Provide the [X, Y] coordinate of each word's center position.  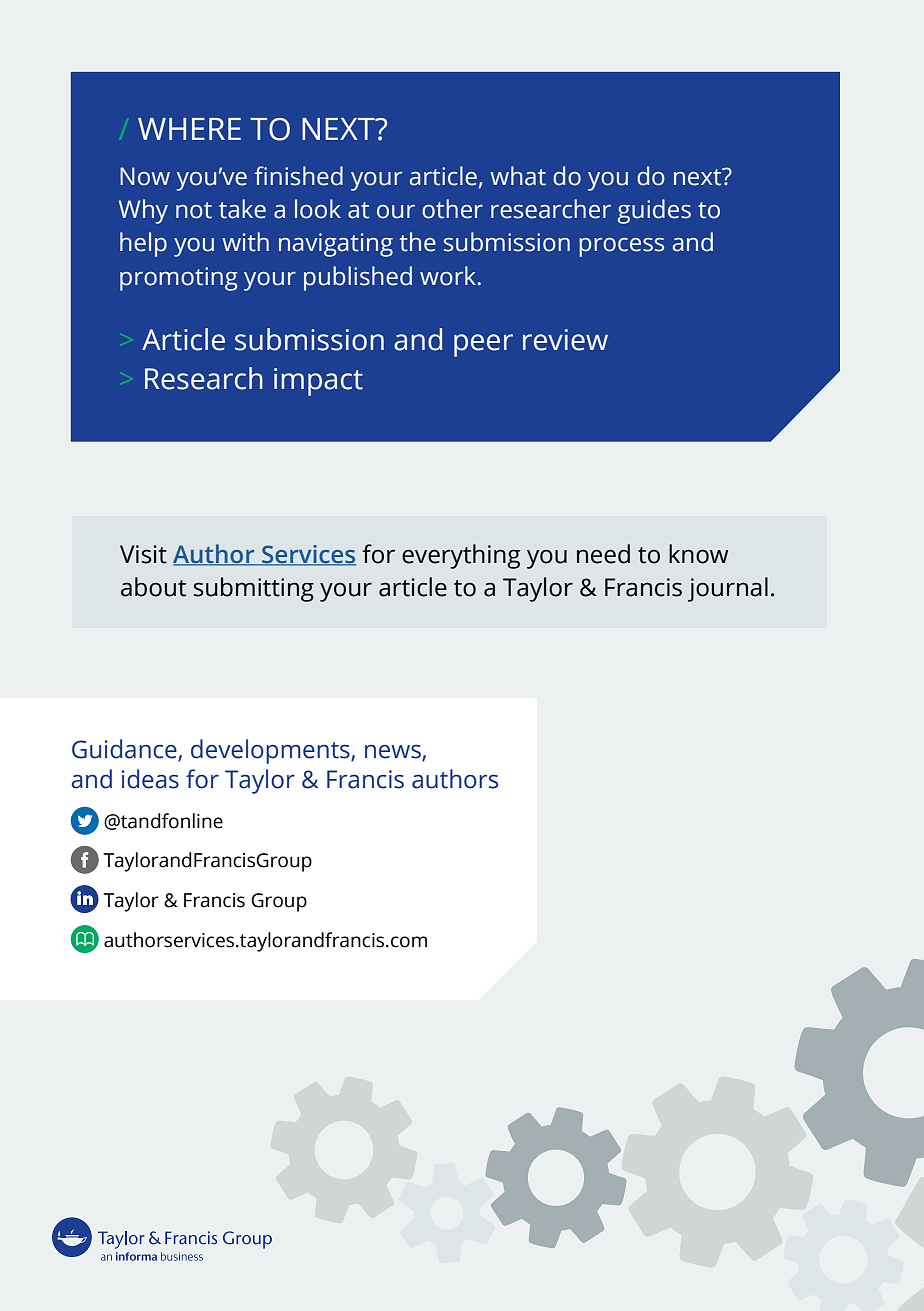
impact [318, 382]
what [518, 176]
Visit [143, 554]
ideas [150, 779]
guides [654, 211]
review [565, 340]
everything [461, 556]
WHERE [189, 129]
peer [483, 345]
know [698, 554]
